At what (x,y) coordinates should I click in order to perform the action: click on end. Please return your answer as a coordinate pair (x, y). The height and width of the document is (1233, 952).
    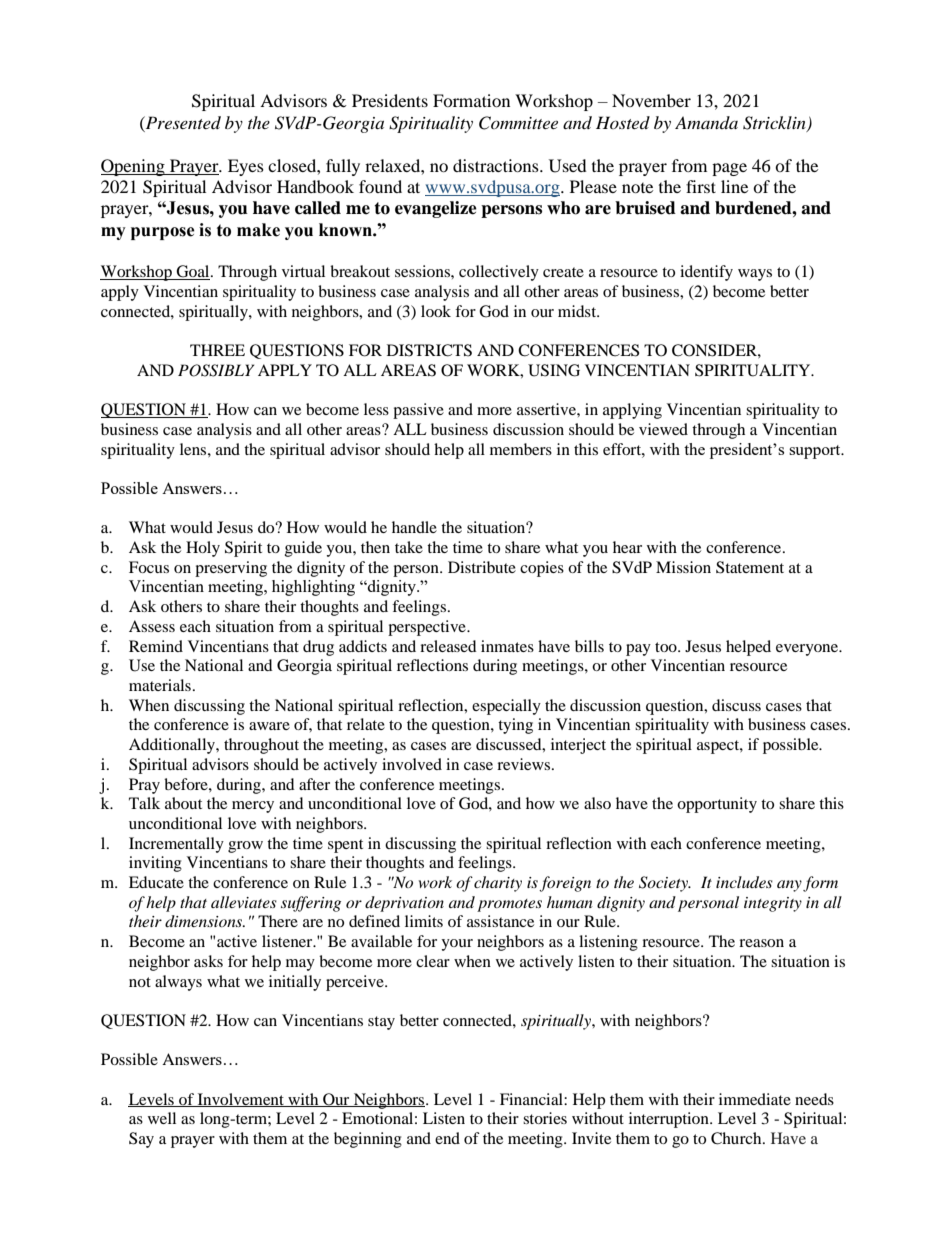
    Looking at the image, I should click on (447, 1138).
